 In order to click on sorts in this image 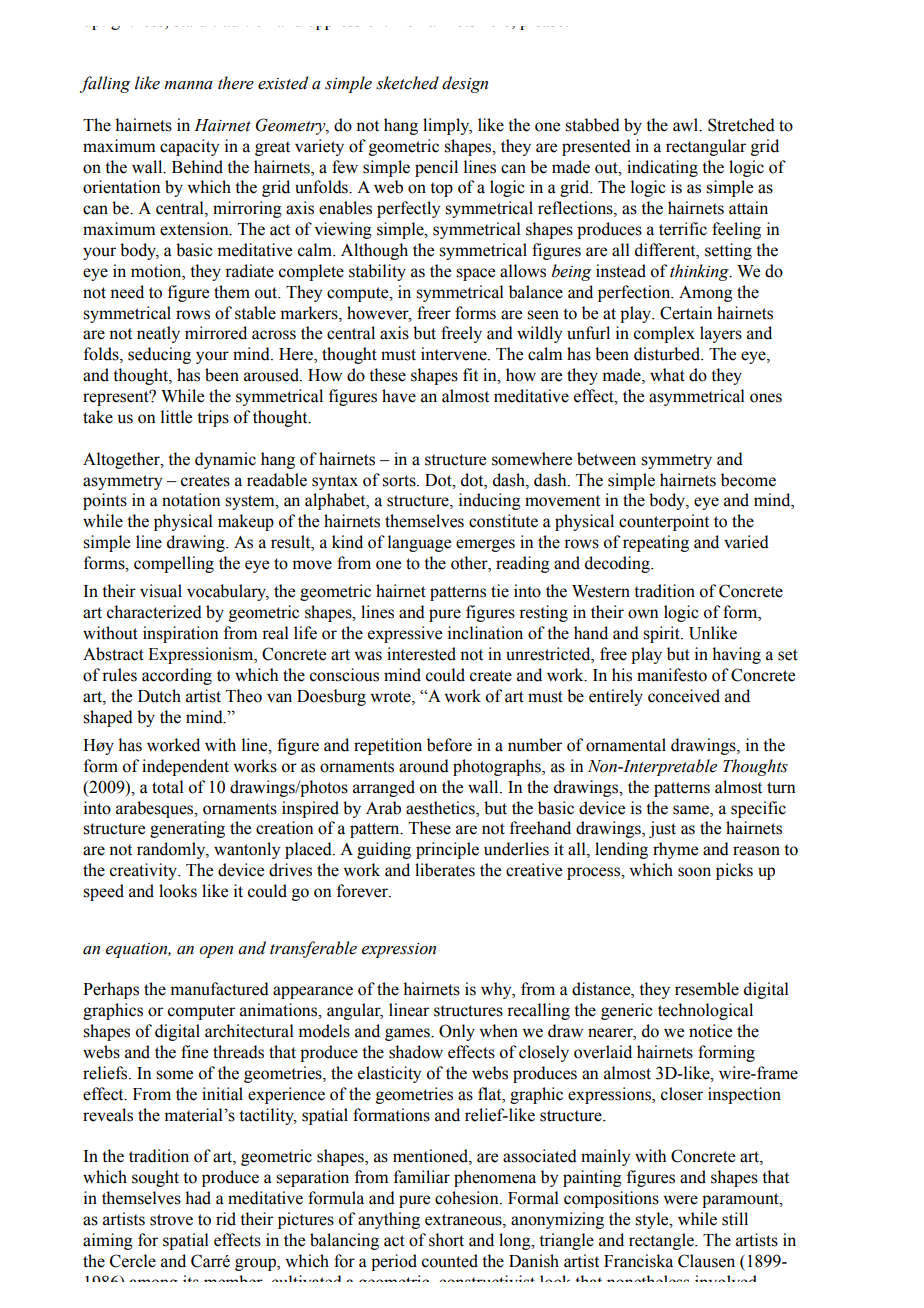, I will do `click(400, 481)`.
